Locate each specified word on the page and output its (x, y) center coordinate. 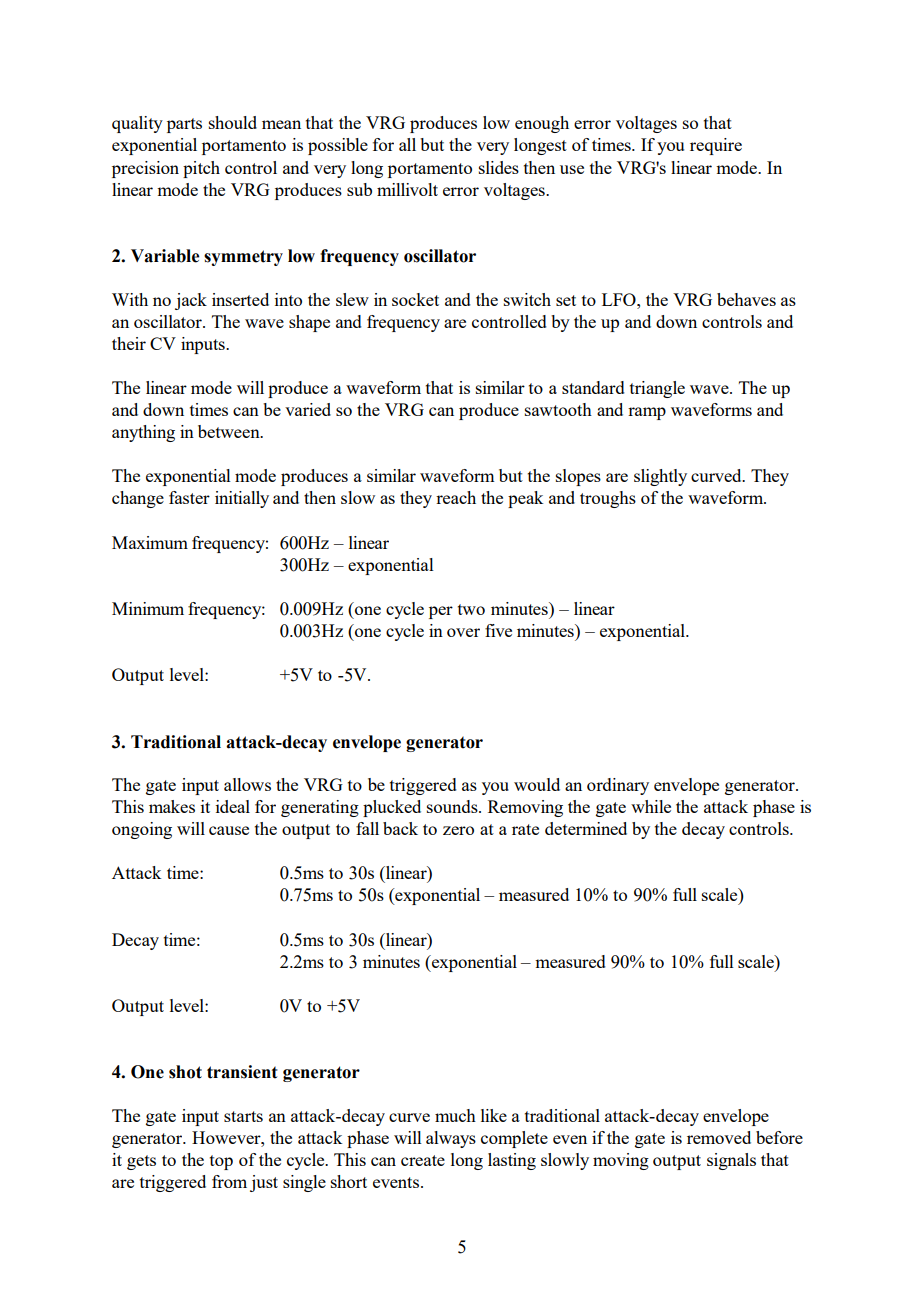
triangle (657, 389)
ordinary (618, 786)
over (463, 632)
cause (229, 830)
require (716, 146)
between (230, 431)
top (221, 1162)
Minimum (148, 608)
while (651, 806)
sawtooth (558, 409)
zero (458, 830)
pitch (201, 169)
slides (499, 167)
